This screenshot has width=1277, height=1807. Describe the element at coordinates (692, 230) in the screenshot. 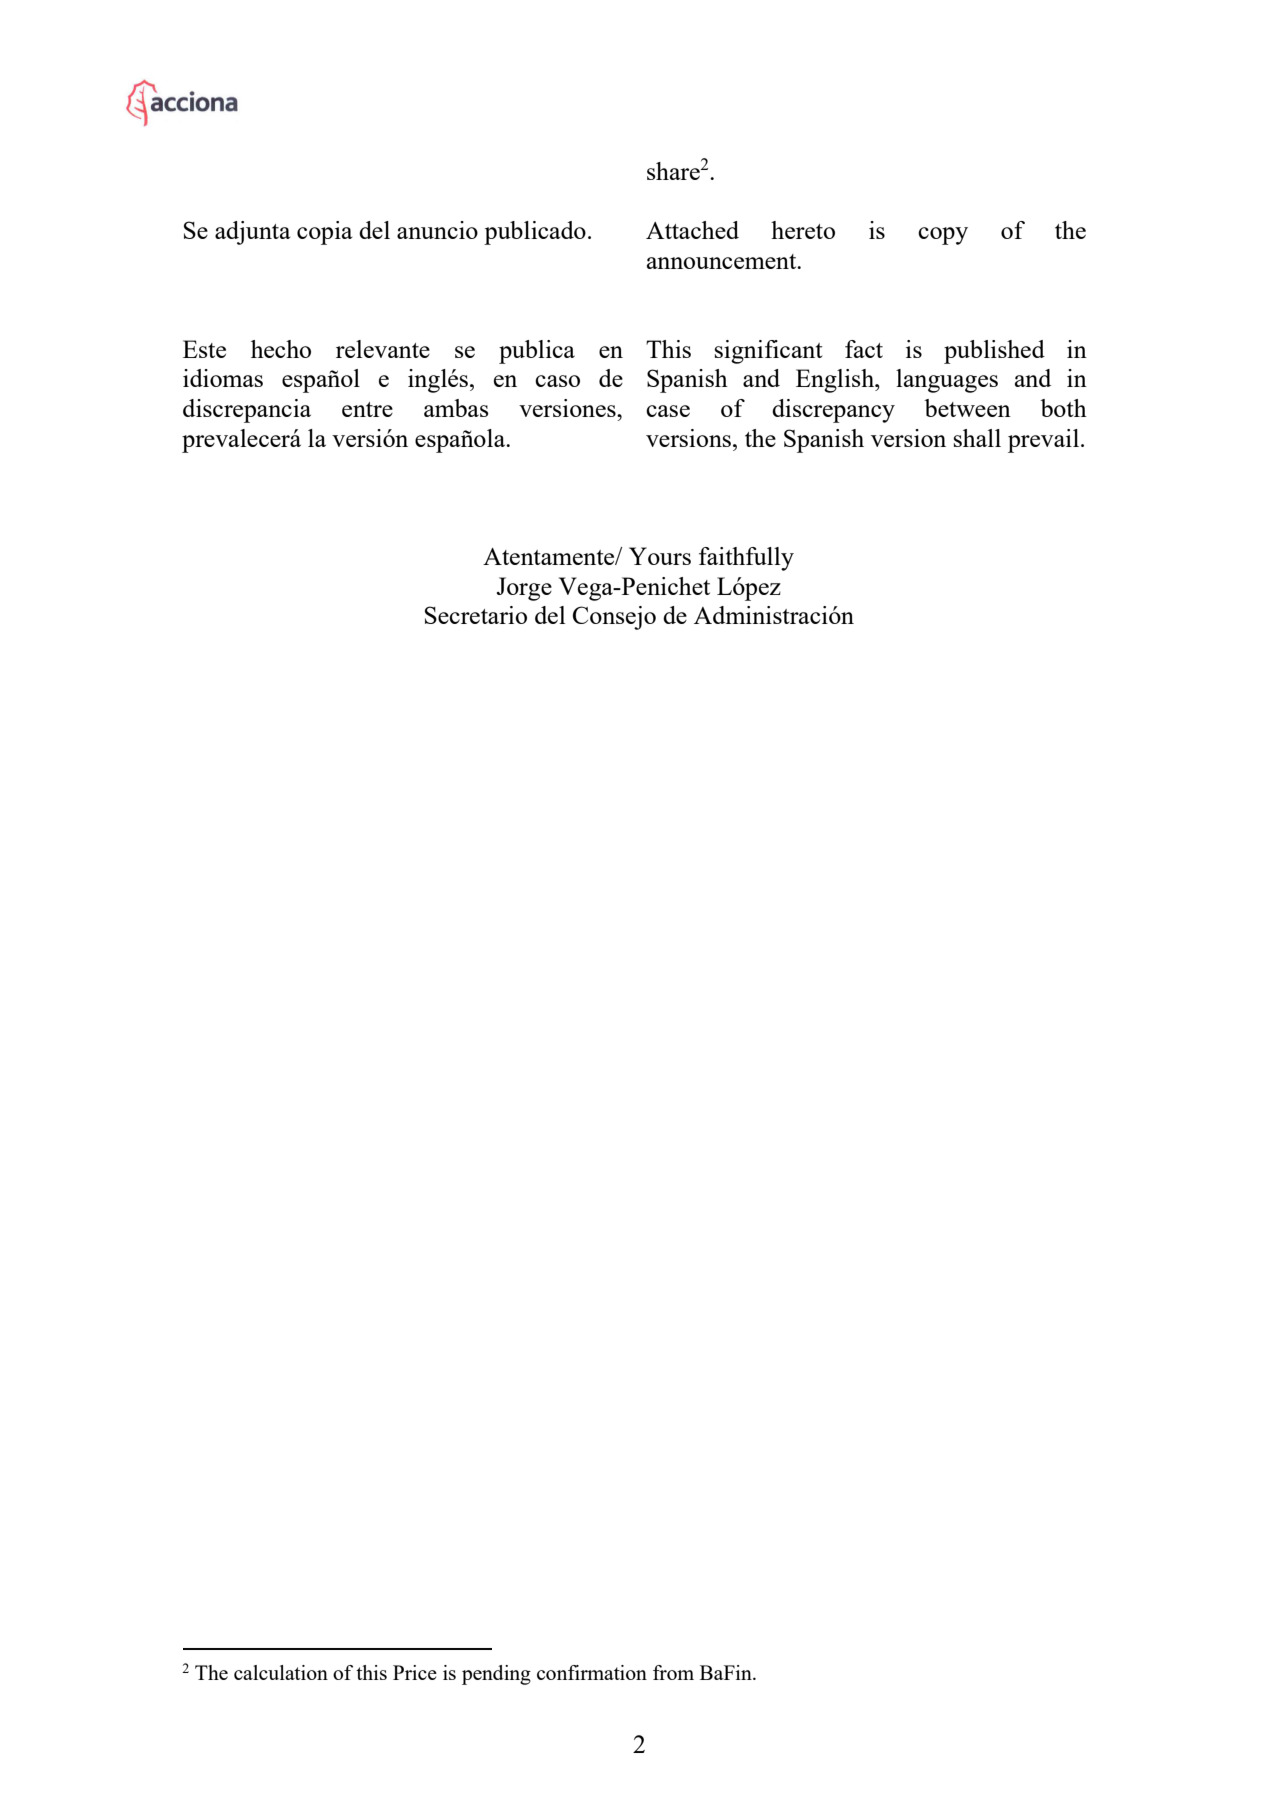

I see `Attached` at that location.
